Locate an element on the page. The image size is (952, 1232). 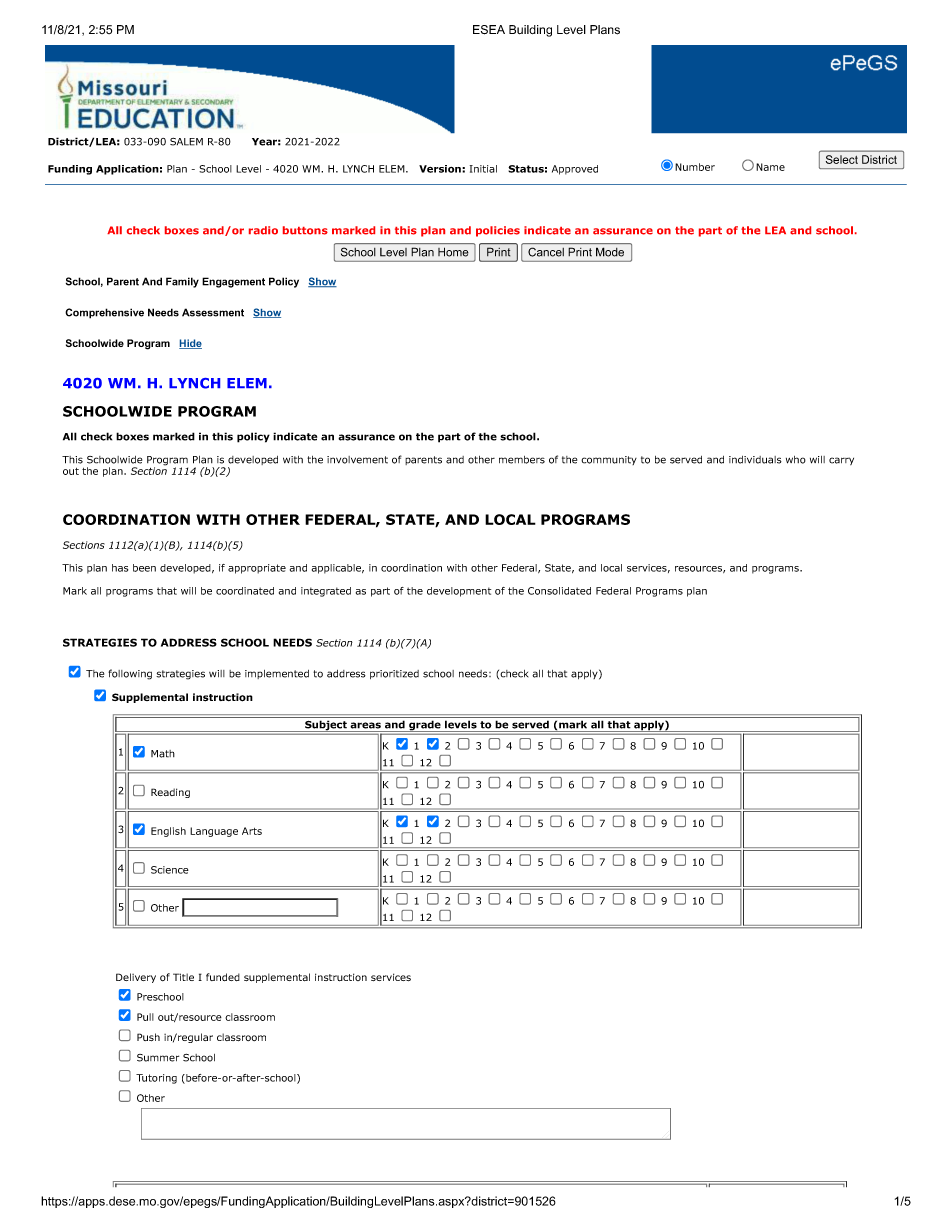
Summer is located at coordinates (158, 1058).
